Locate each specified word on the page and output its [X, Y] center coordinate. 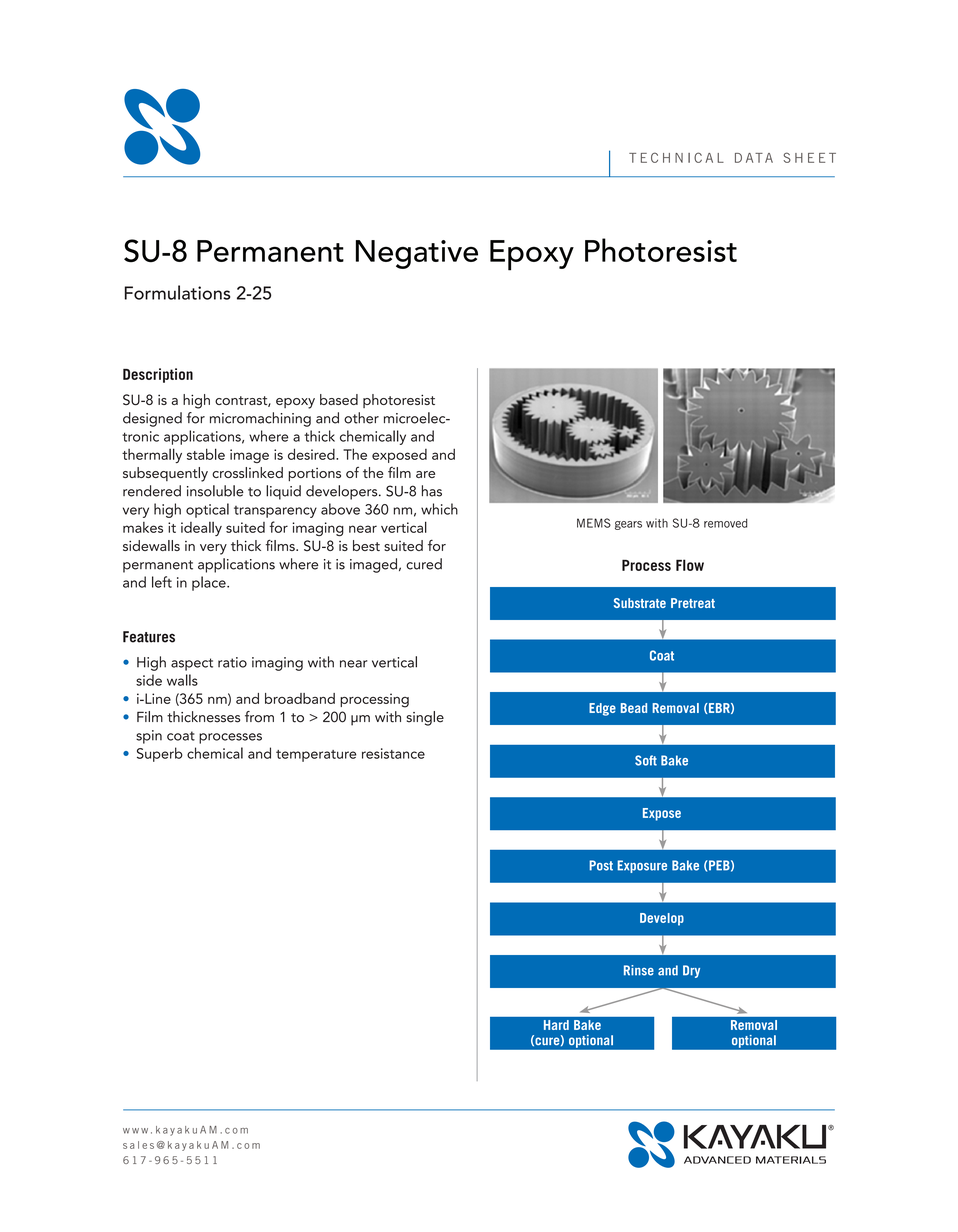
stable [206, 454]
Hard [556, 1025]
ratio [232, 662]
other [361, 418]
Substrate [640, 603]
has [432, 491]
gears [628, 525]
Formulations [177, 292]
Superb [160, 754]
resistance [393, 753]
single [425, 718]
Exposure [642, 866]
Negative [417, 254]
